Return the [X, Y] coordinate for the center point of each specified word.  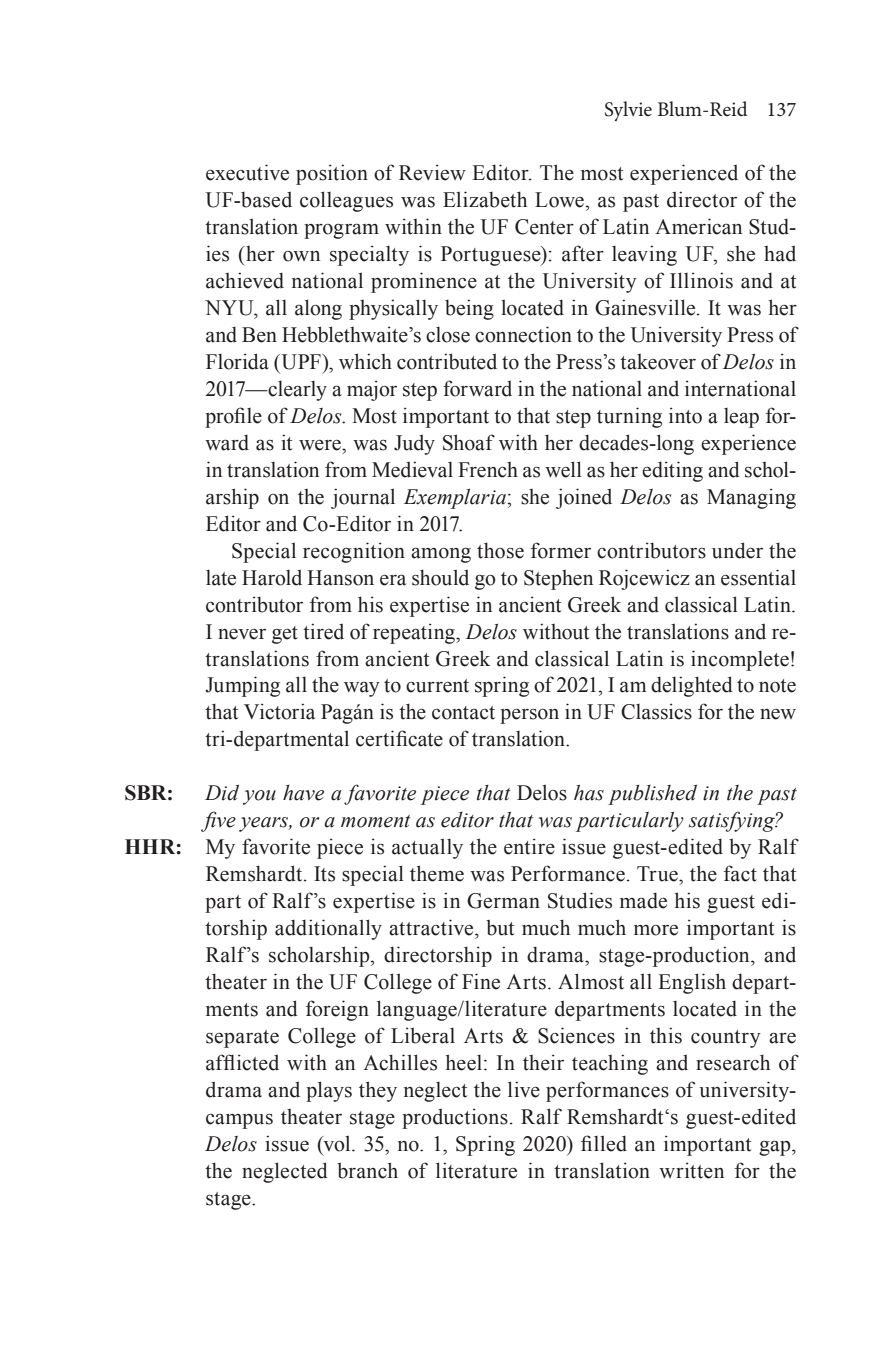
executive [247, 172]
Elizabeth [485, 199]
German [503, 901]
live [524, 1089]
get [285, 635]
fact [740, 873]
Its [324, 874]
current [437, 686]
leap [741, 418]
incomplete [740, 660]
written [691, 1170]
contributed [447, 361]
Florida [237, 361]
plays [329, 1091]
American [698, 226]
